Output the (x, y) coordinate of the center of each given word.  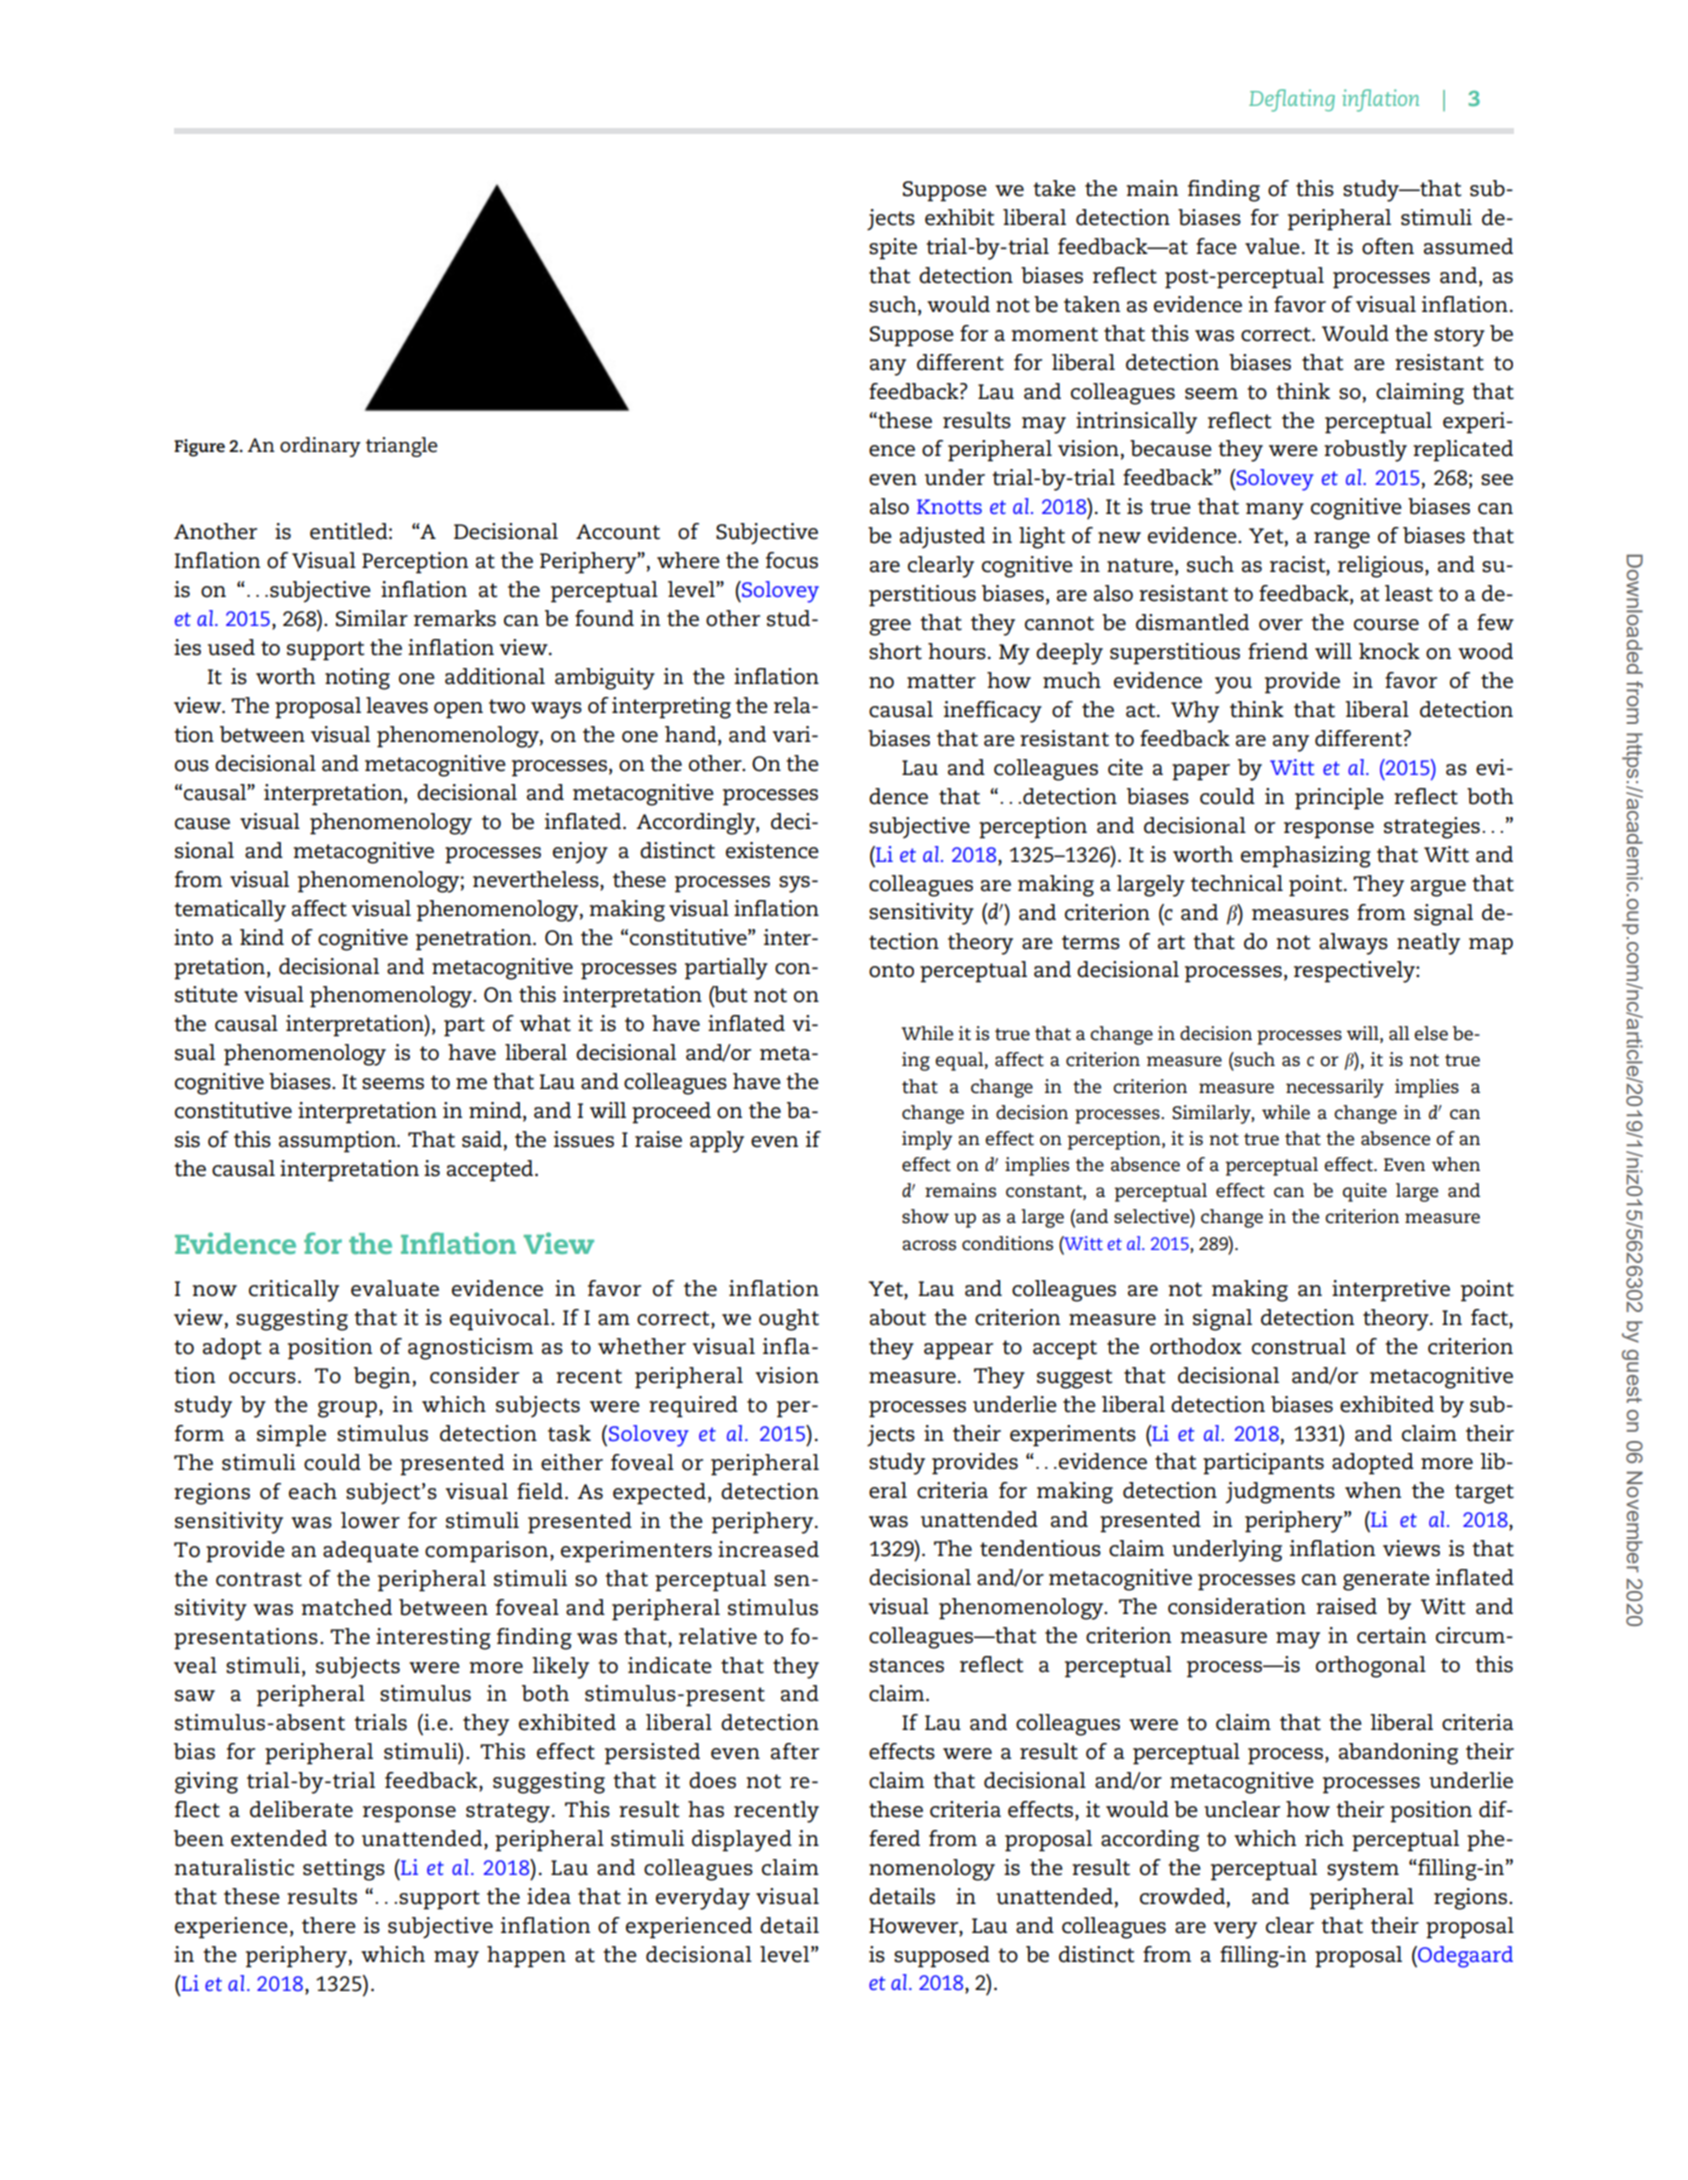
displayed (742, 1841)
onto (891, 970)
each (313, 1491)
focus (792, 560)
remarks (455, 618)
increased (768, 1549)
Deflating (1292, 100)
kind (262, 937)
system (1363, 1871)
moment (1055, 334)
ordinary (320, 447)
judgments (1280, 1493)
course (1386, 625)
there (329, 1925)
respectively (1355, 972)
